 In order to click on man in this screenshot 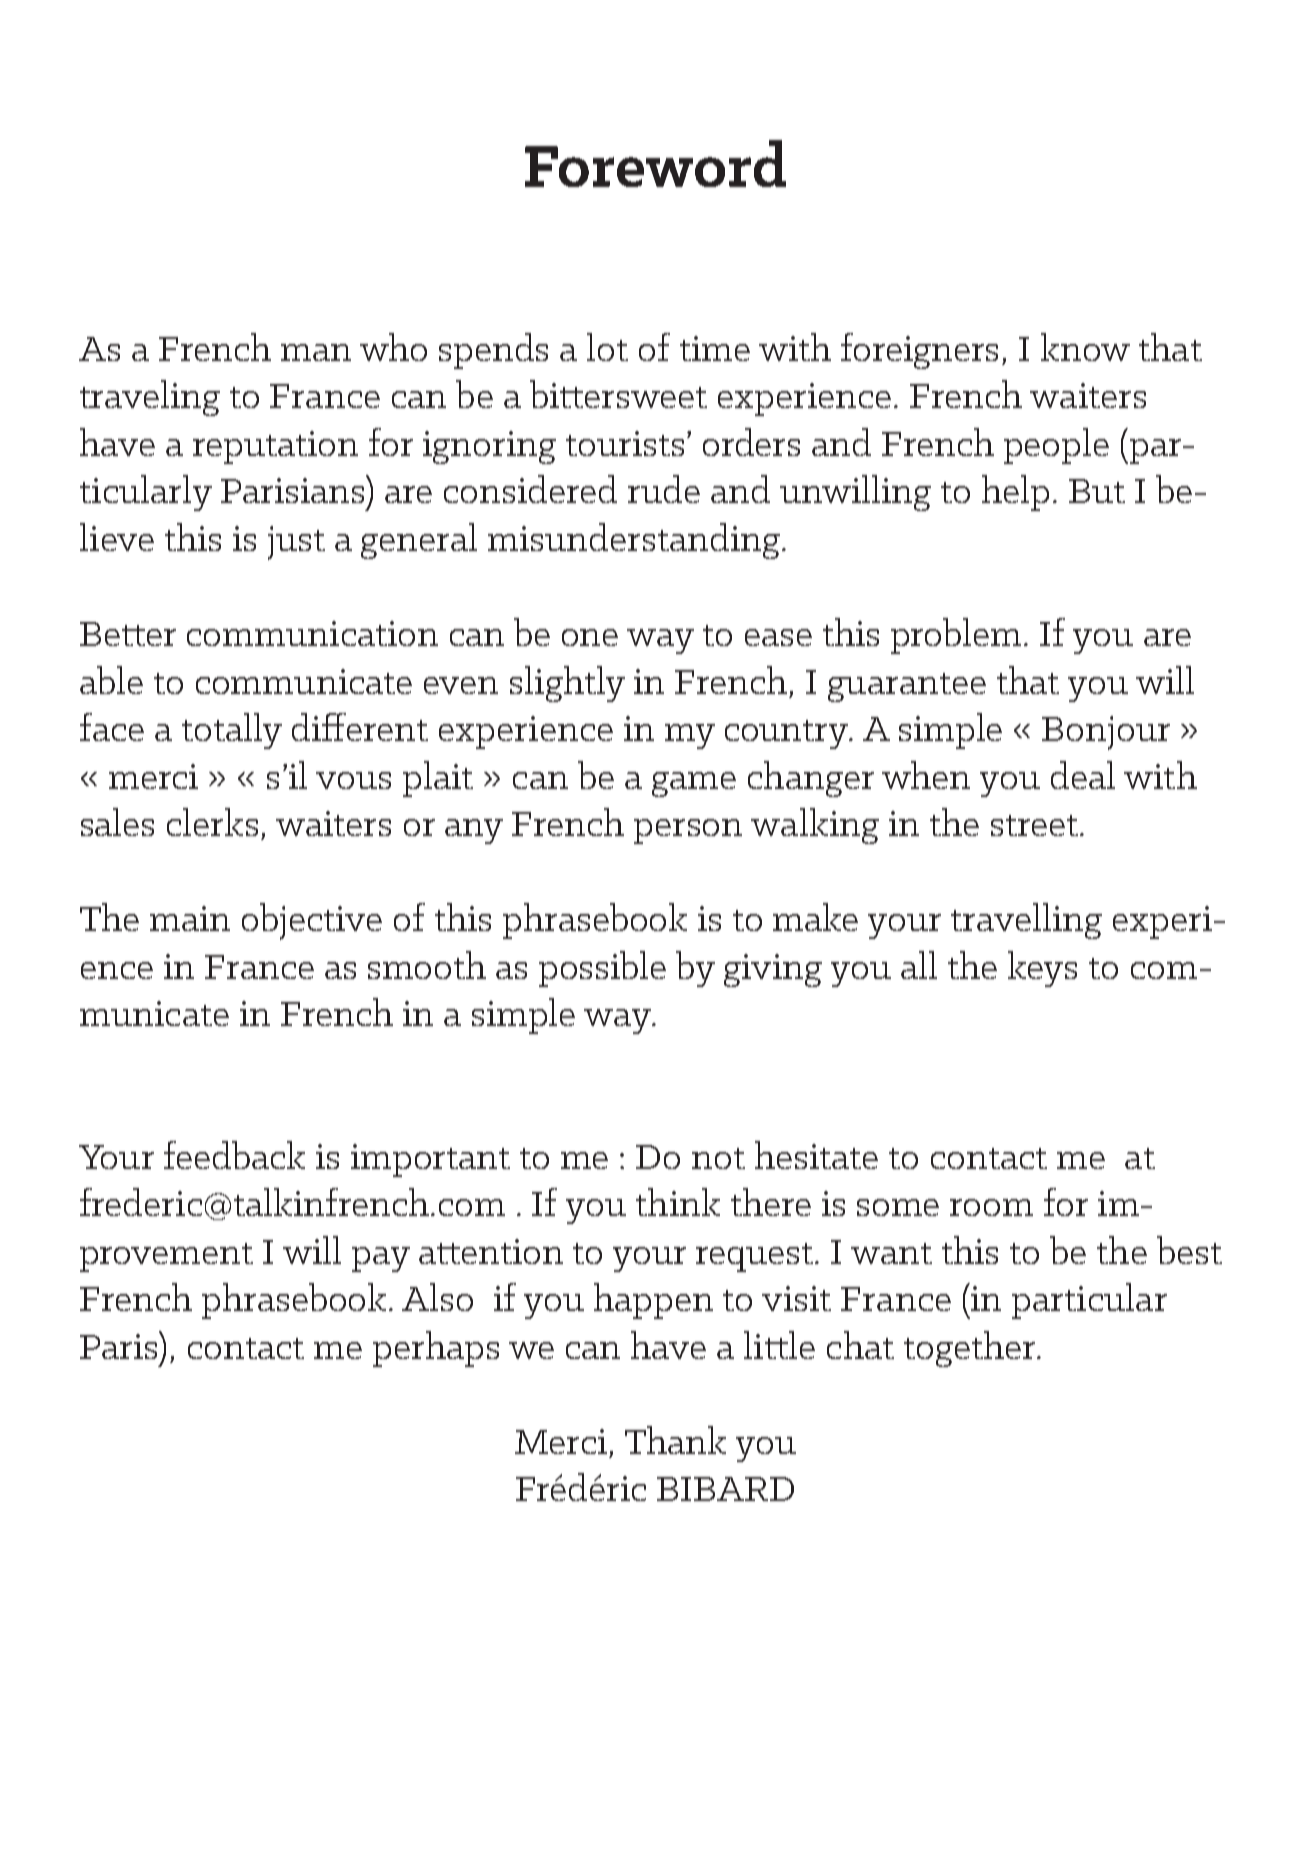, I will do `click(316, 352)`.
